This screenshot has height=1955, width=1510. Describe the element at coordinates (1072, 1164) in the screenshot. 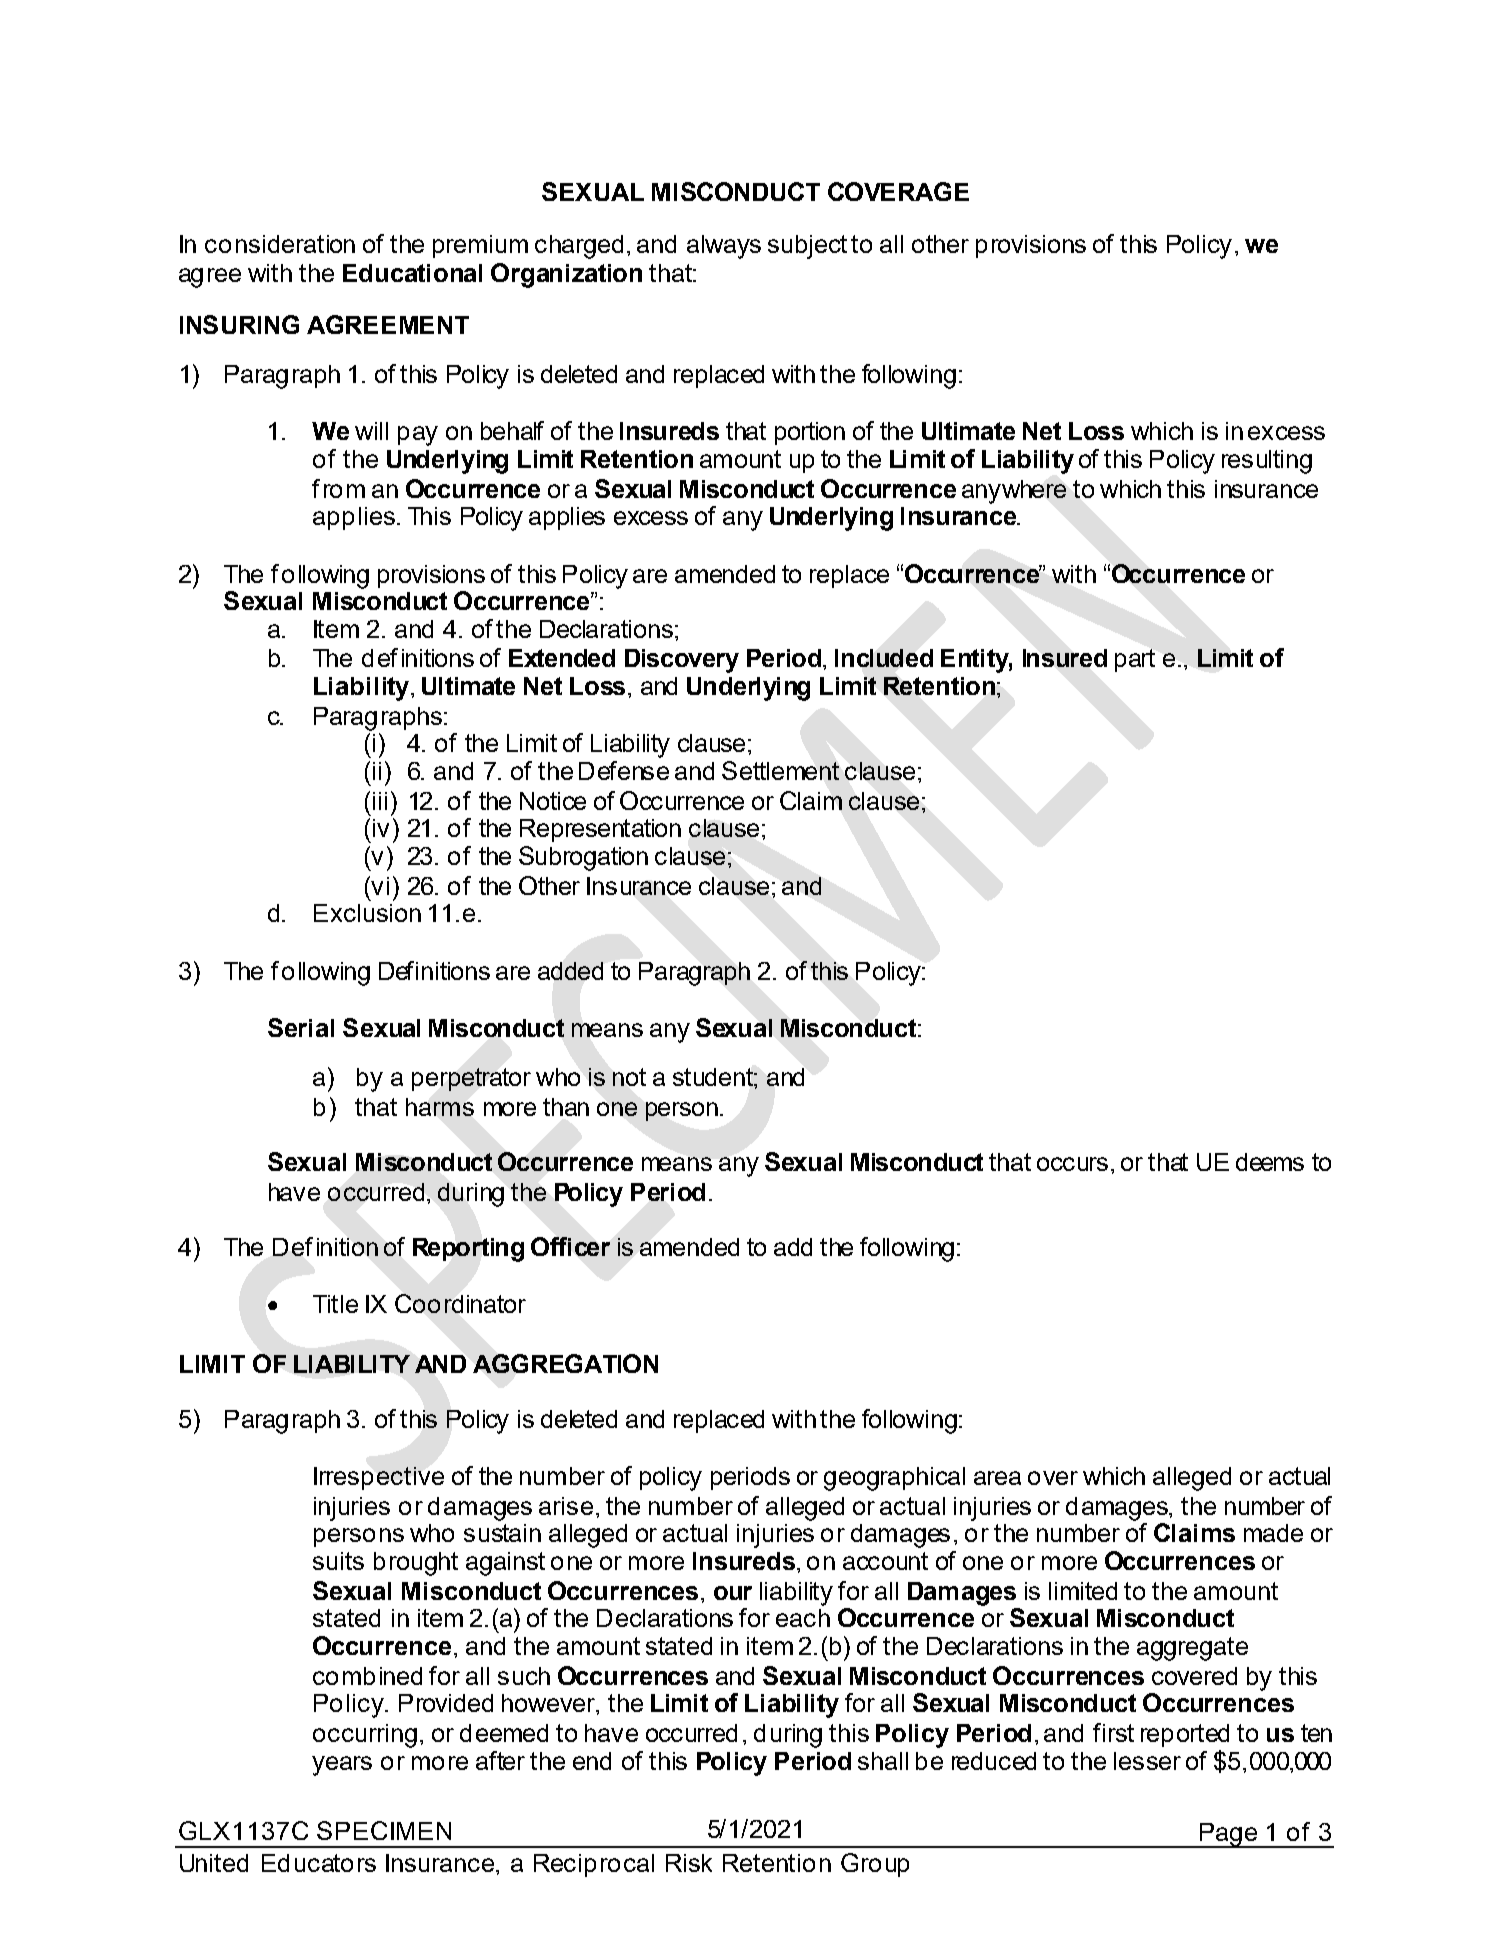

I see `occurs` at that location.
